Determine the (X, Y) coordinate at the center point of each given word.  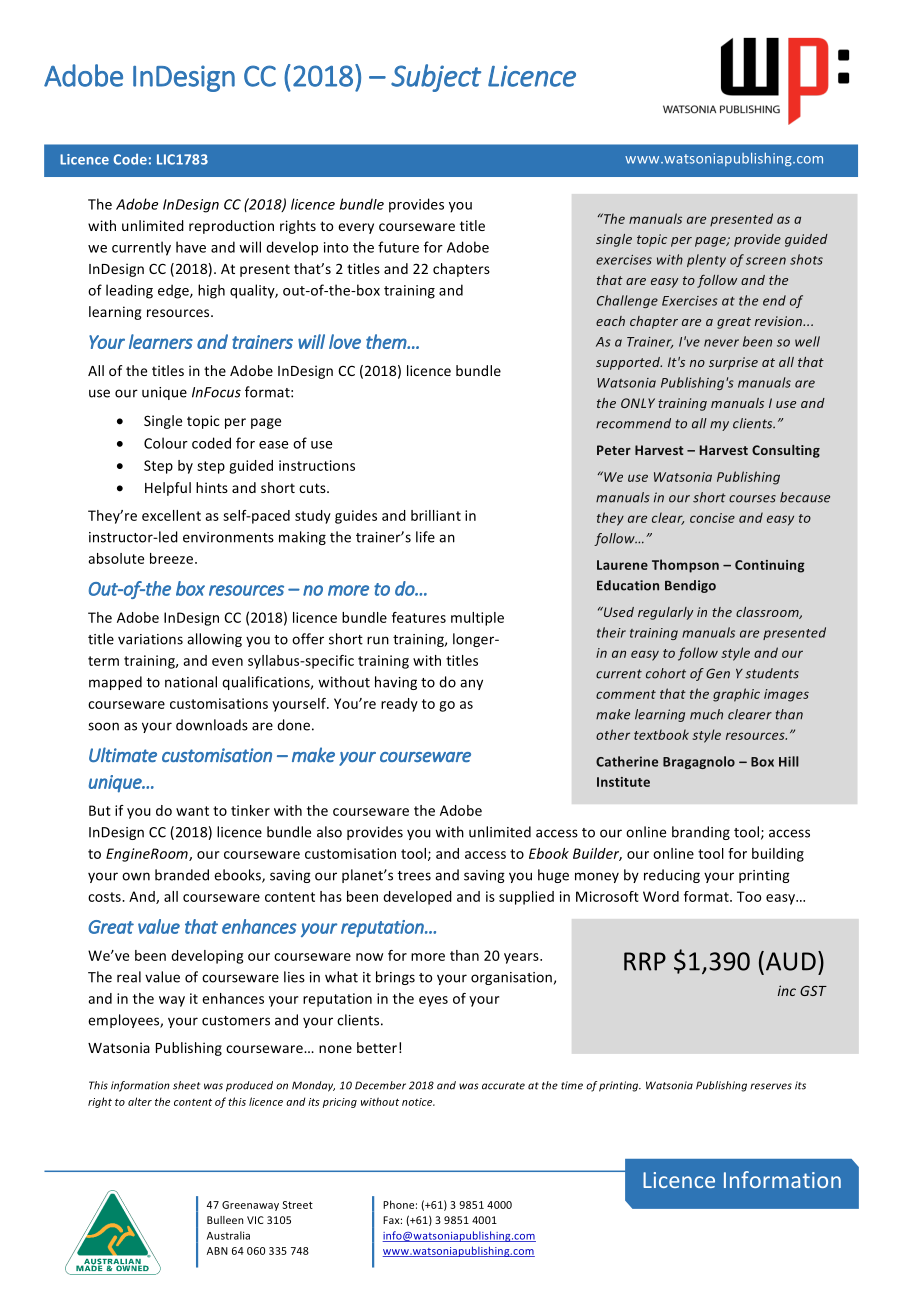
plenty (706, 260)
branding (701, 833)
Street (297, 1205)
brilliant (436, 515)
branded (182, 875)
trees (414, 876)
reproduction (231, 227)
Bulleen (225, 1220)
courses (752, 499)
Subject (436, 78)
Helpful (168, 489)
